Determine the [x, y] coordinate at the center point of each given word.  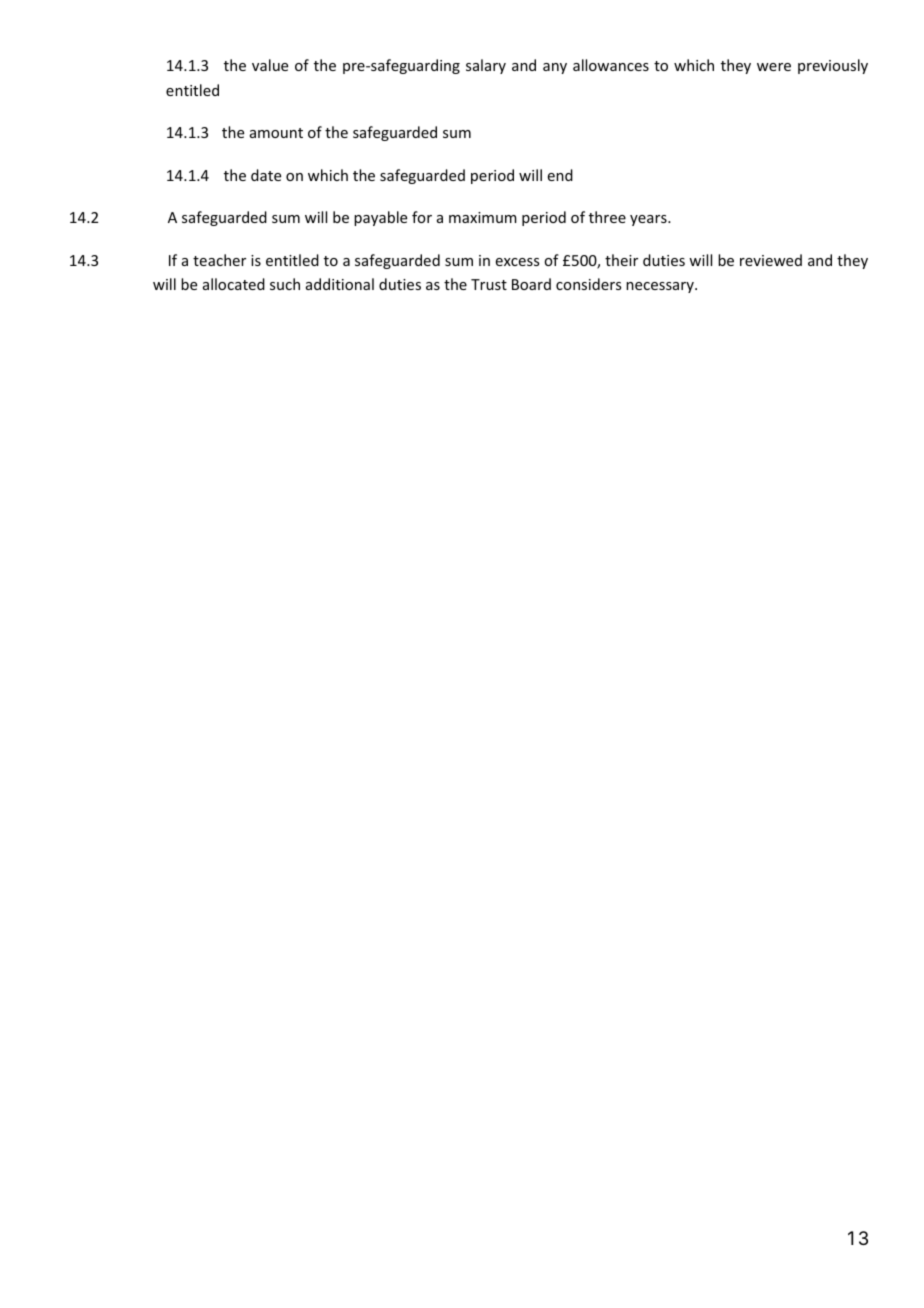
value [270, 65]
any [555, 68]
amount [276, 133]
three [607, 217]
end [560, 175]
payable [380, 218]
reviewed [771, 260]
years [649, 220]
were [774, 67]
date [266, 175]
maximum [483, 217]
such [285, 284]
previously [833, 66]
